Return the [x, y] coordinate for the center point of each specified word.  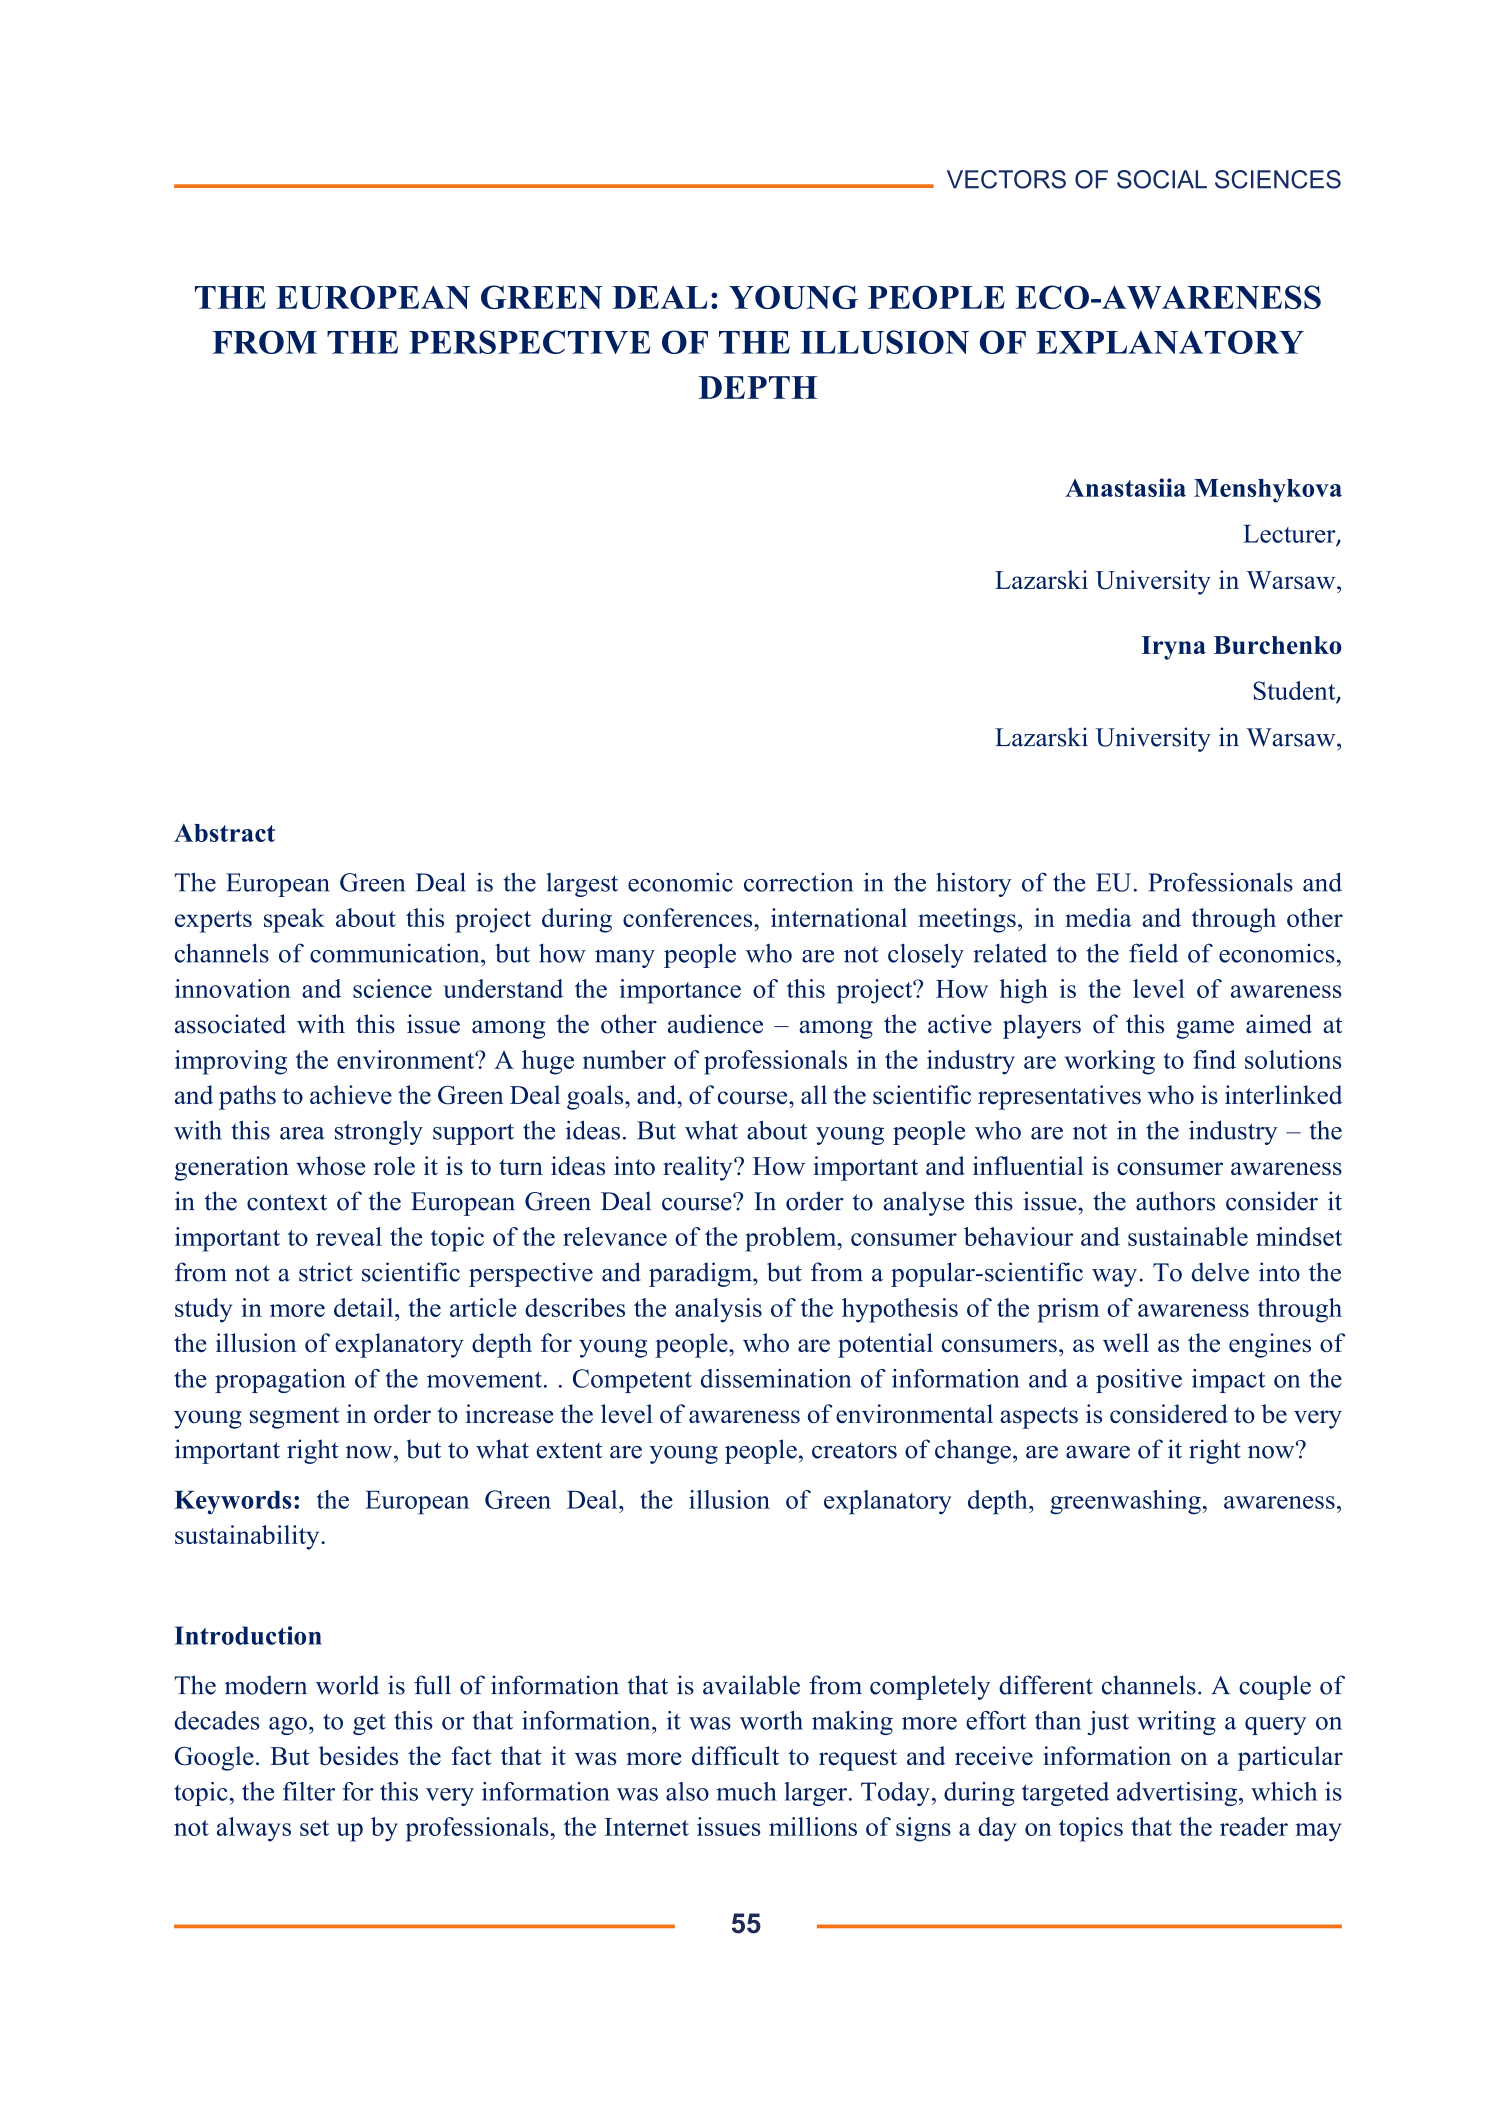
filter [309, 1791]
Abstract [224, 833]
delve [1220, 1272]
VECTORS [1006, 179]
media [1098, 917]
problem [792, 1239]
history [974, 884]
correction [798, 882]
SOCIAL [1162, 179]
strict [326, 1272]
